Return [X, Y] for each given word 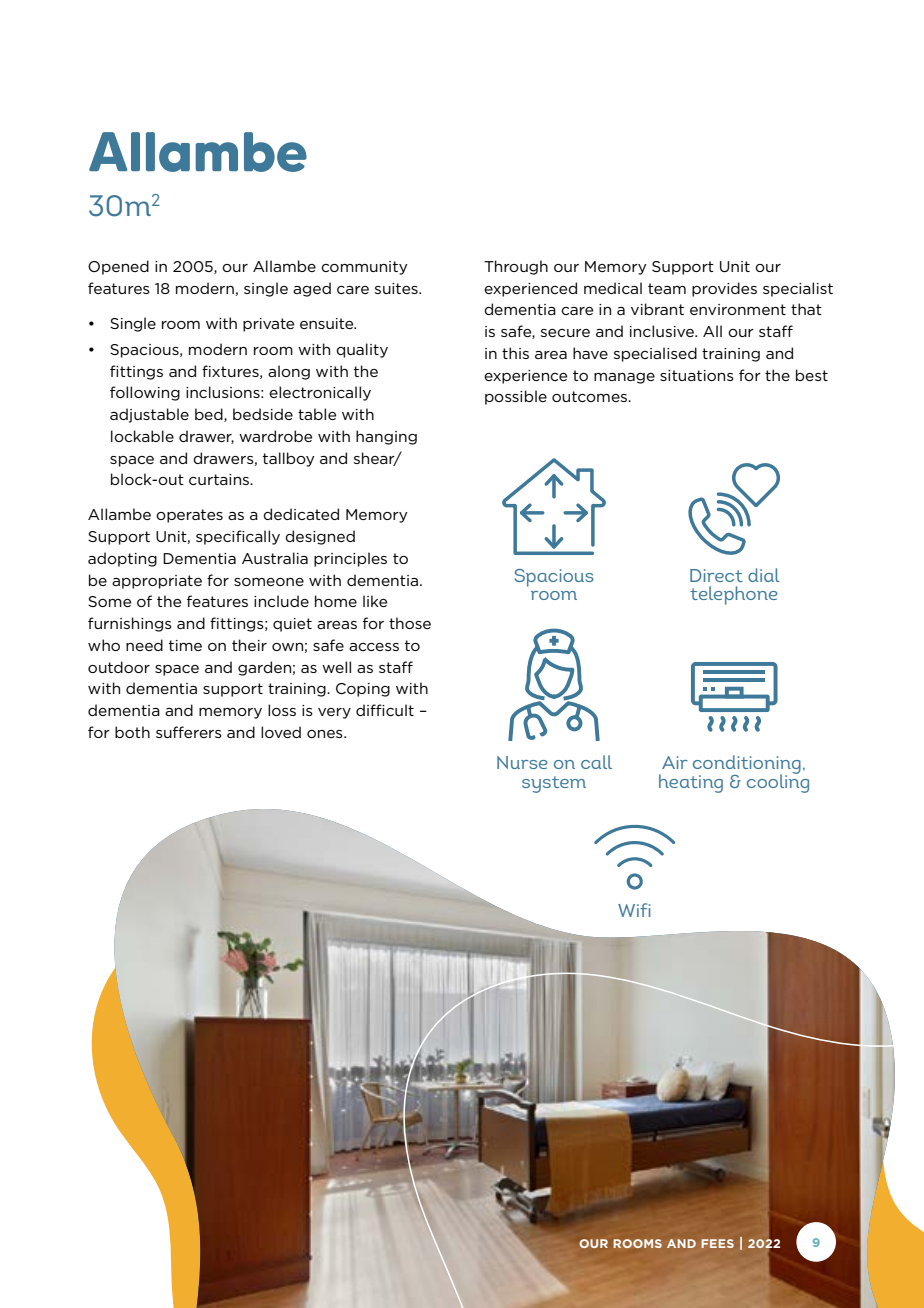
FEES [717, 1243]
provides [724, 289]
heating [691, 783]
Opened [118, 267]
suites [397, 288]
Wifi [634, 910]
